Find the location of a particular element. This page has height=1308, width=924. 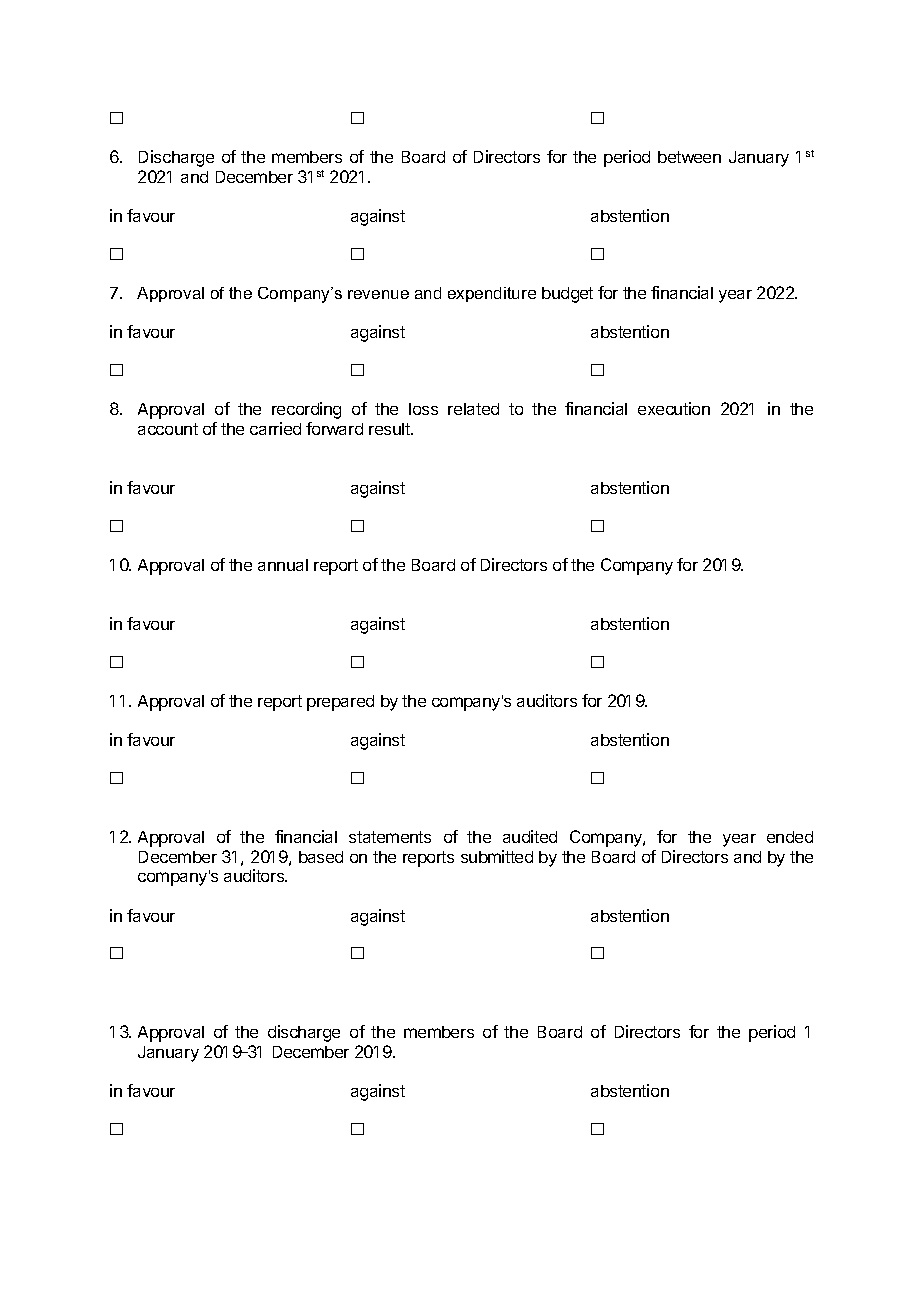

submitted is located at coordinates (497, 856).
